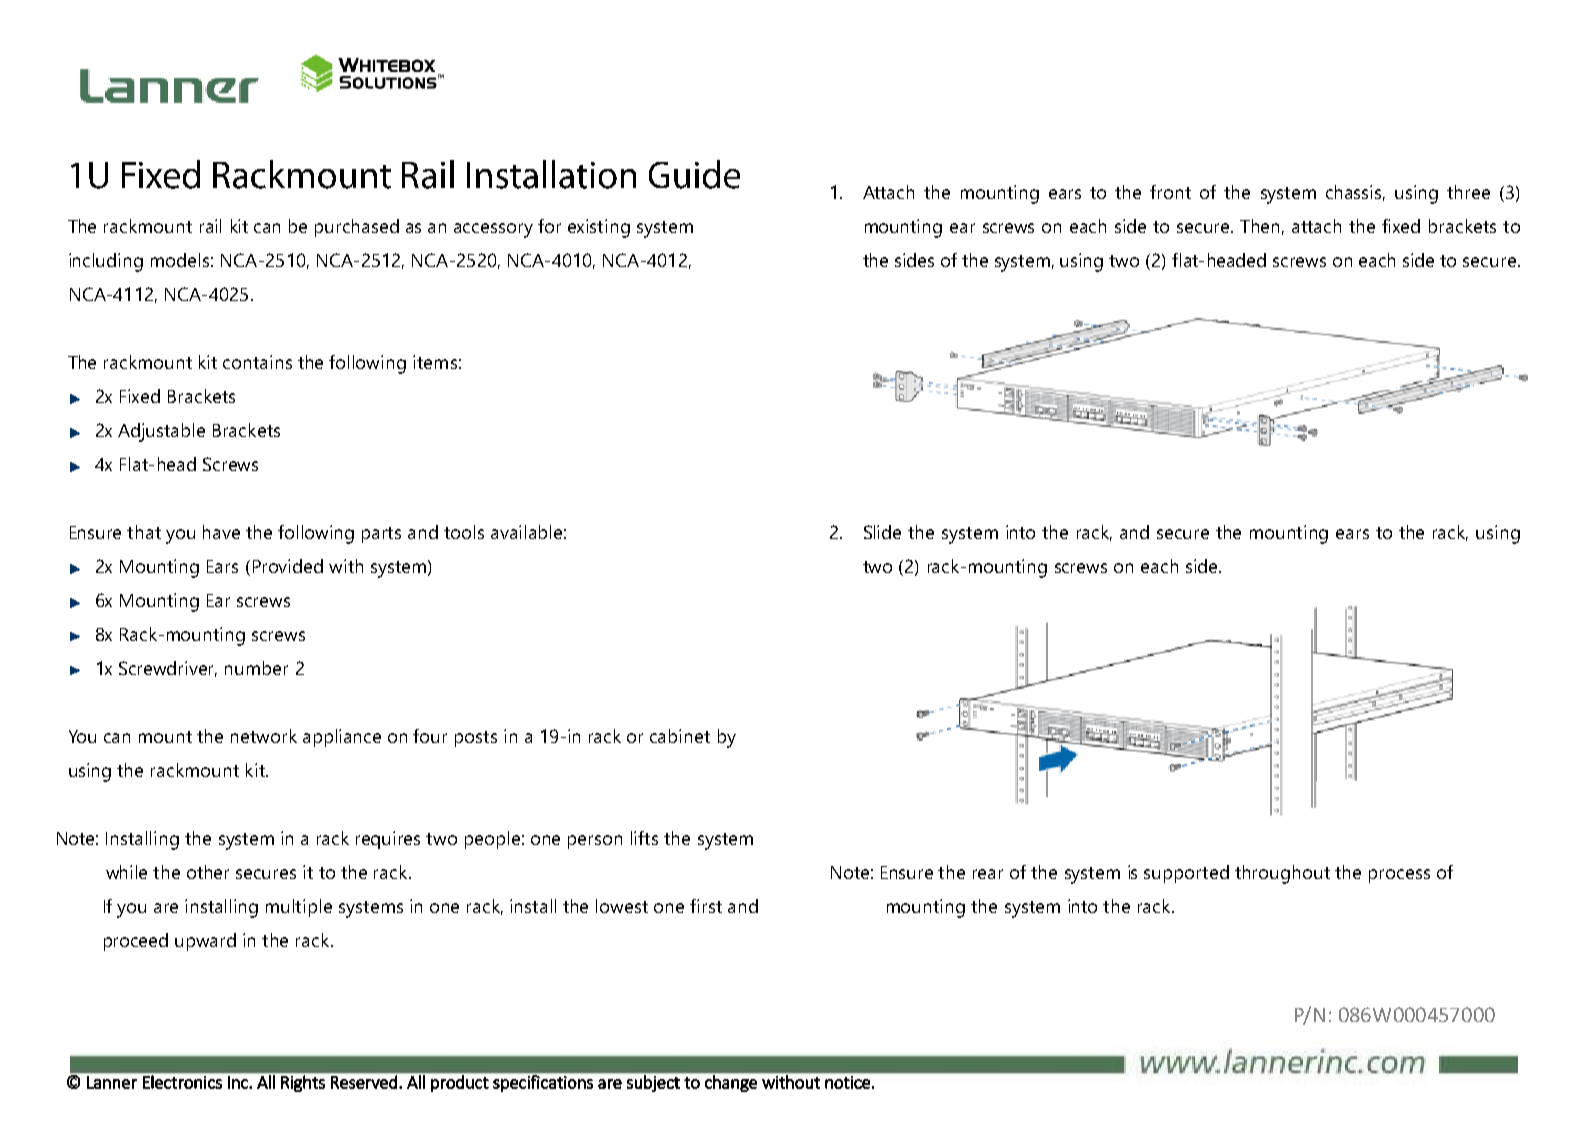 The image size is (1589, 1124). What do you see at coordinates (205, 942) in the screenshot?
I see `upward` at bounding box center [205, 942].
